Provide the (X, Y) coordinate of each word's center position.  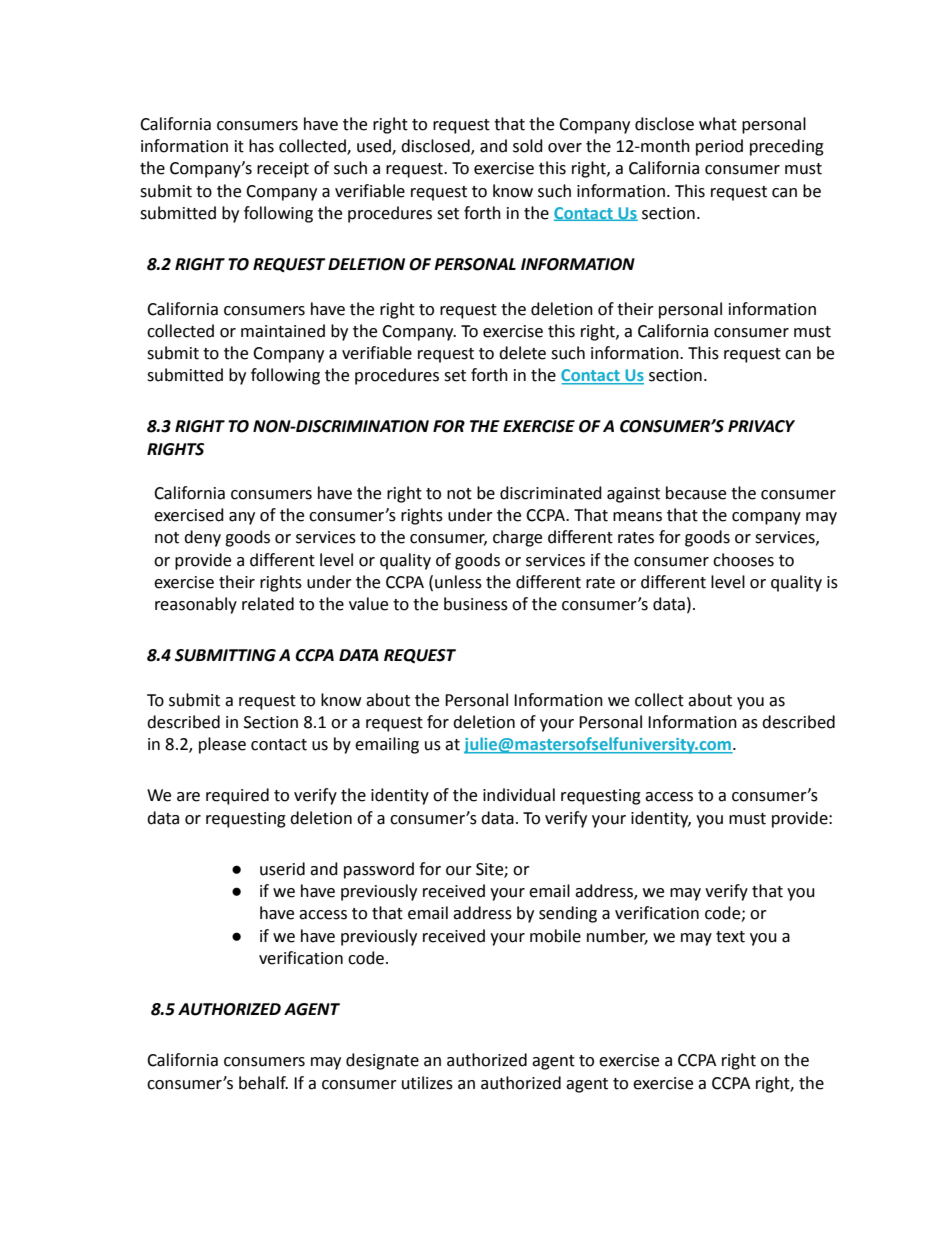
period (719, 147)
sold (528, 146)
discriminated (551, 493)
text (730, 937)
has (261, 146)
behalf (263, 1083)
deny (202, 538)
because (696, 493)
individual (519, 795)
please (222, 745)
